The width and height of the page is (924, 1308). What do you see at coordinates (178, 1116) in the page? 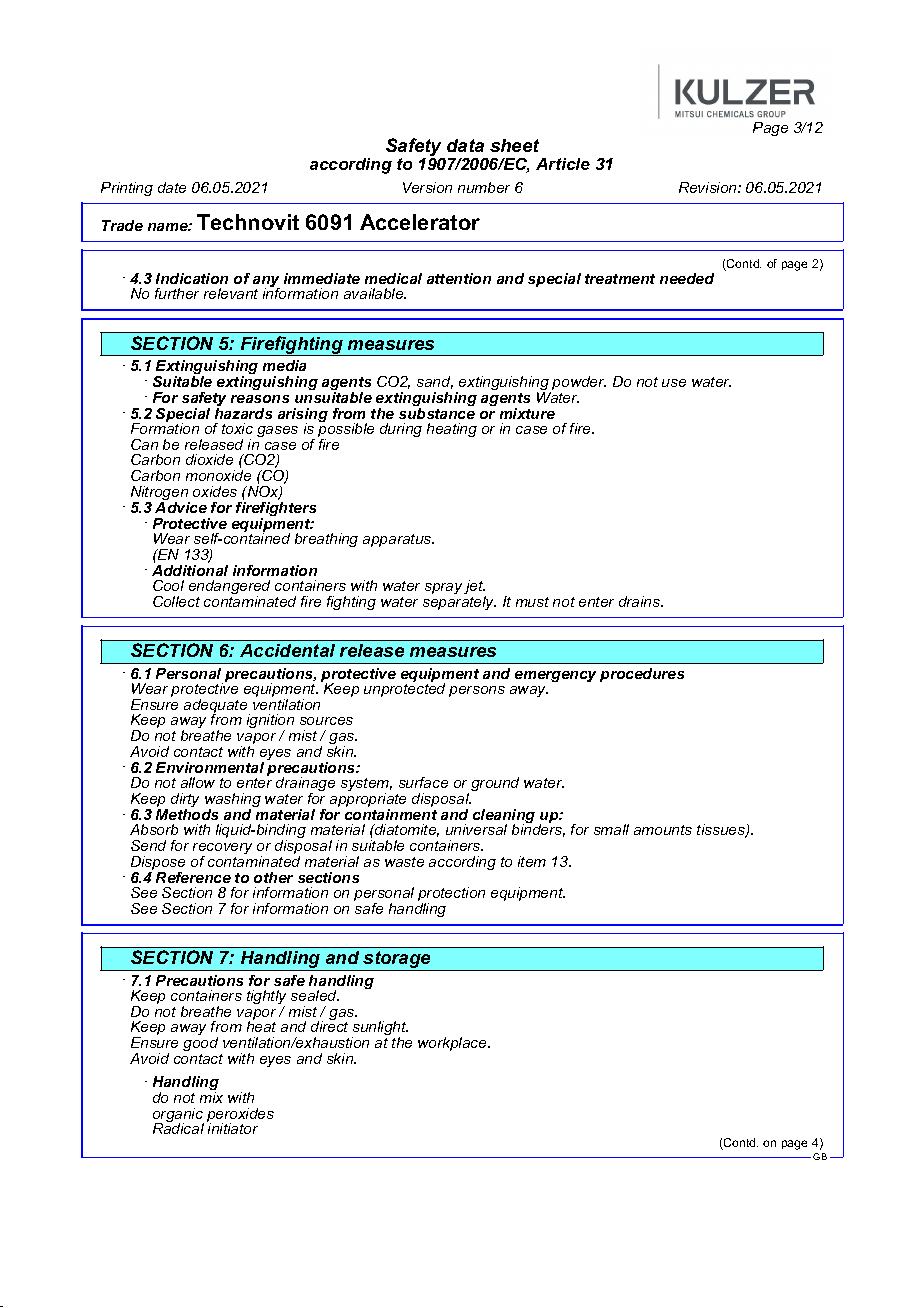
I see `organic` at bounding box center [178, 1116].
